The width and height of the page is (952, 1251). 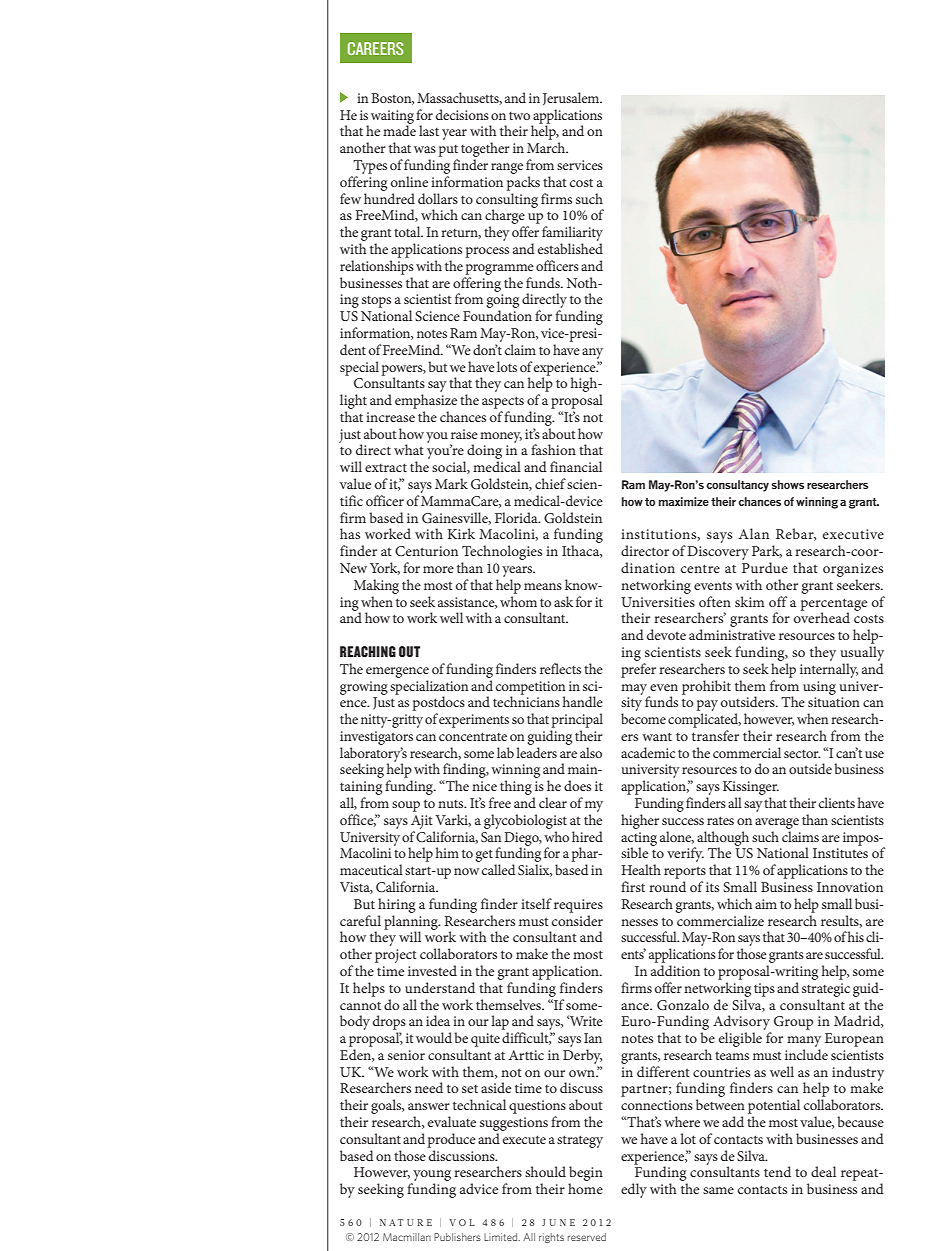 What do you see at coordinates (572, 98) in the page?
I see `Jerusalem` at bounding box center [572, 98].
